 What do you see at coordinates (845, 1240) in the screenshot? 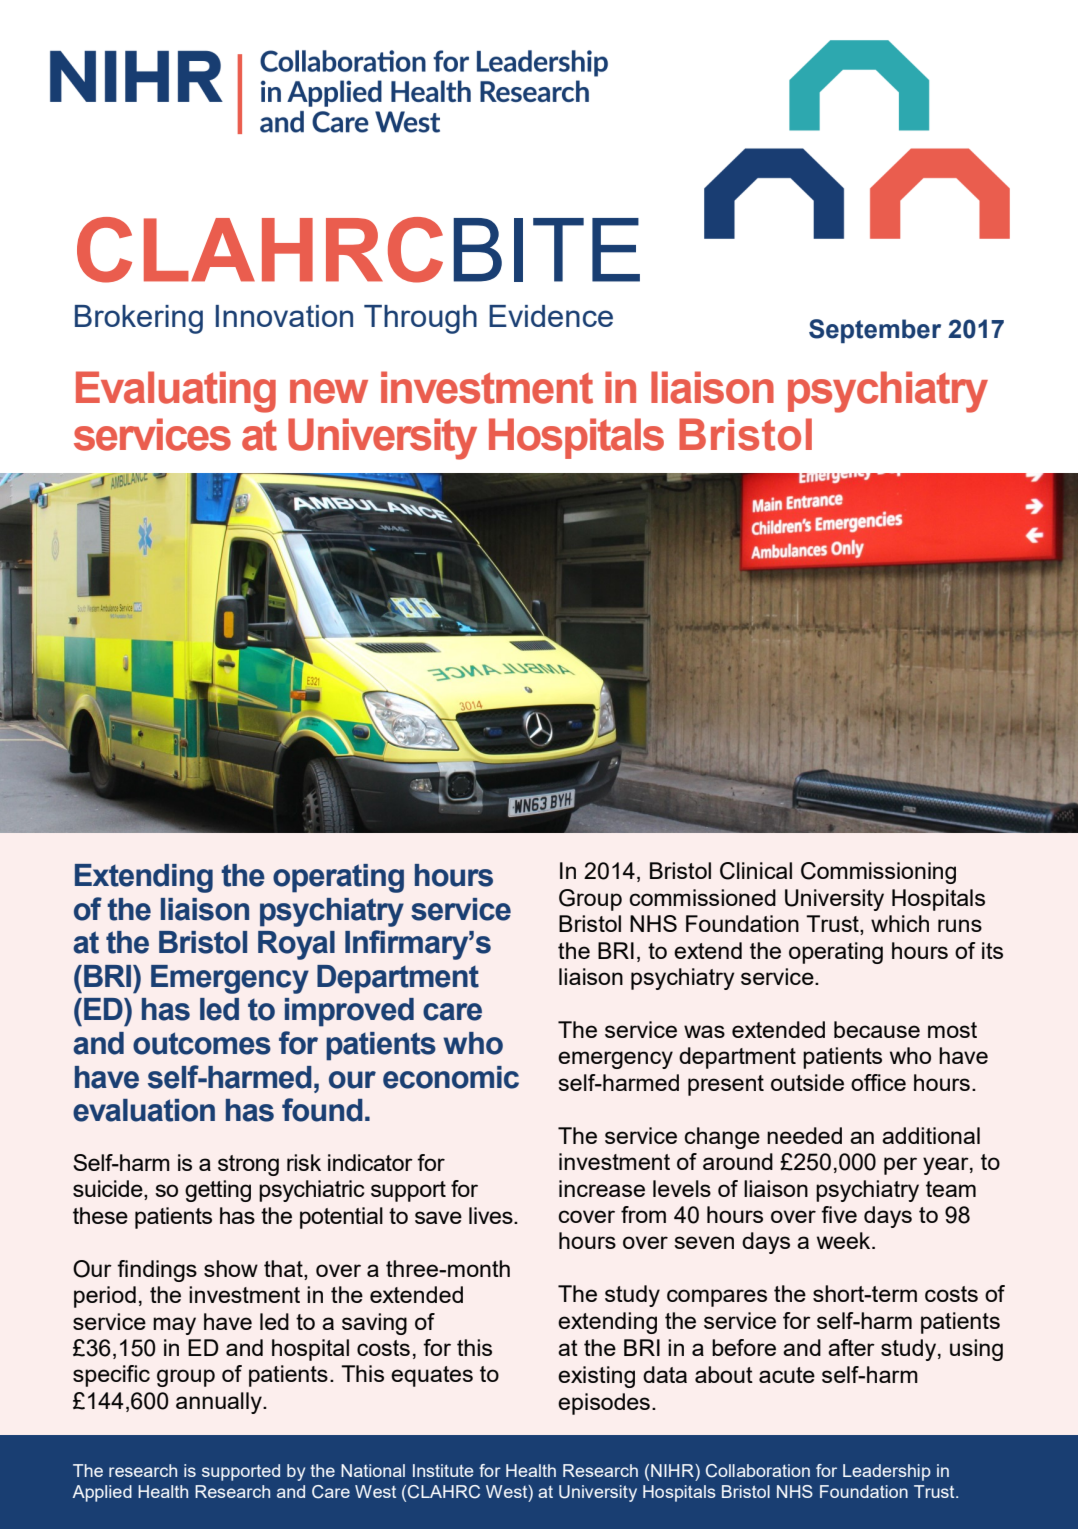
I see `week` at bounding box center [845, 1240].
